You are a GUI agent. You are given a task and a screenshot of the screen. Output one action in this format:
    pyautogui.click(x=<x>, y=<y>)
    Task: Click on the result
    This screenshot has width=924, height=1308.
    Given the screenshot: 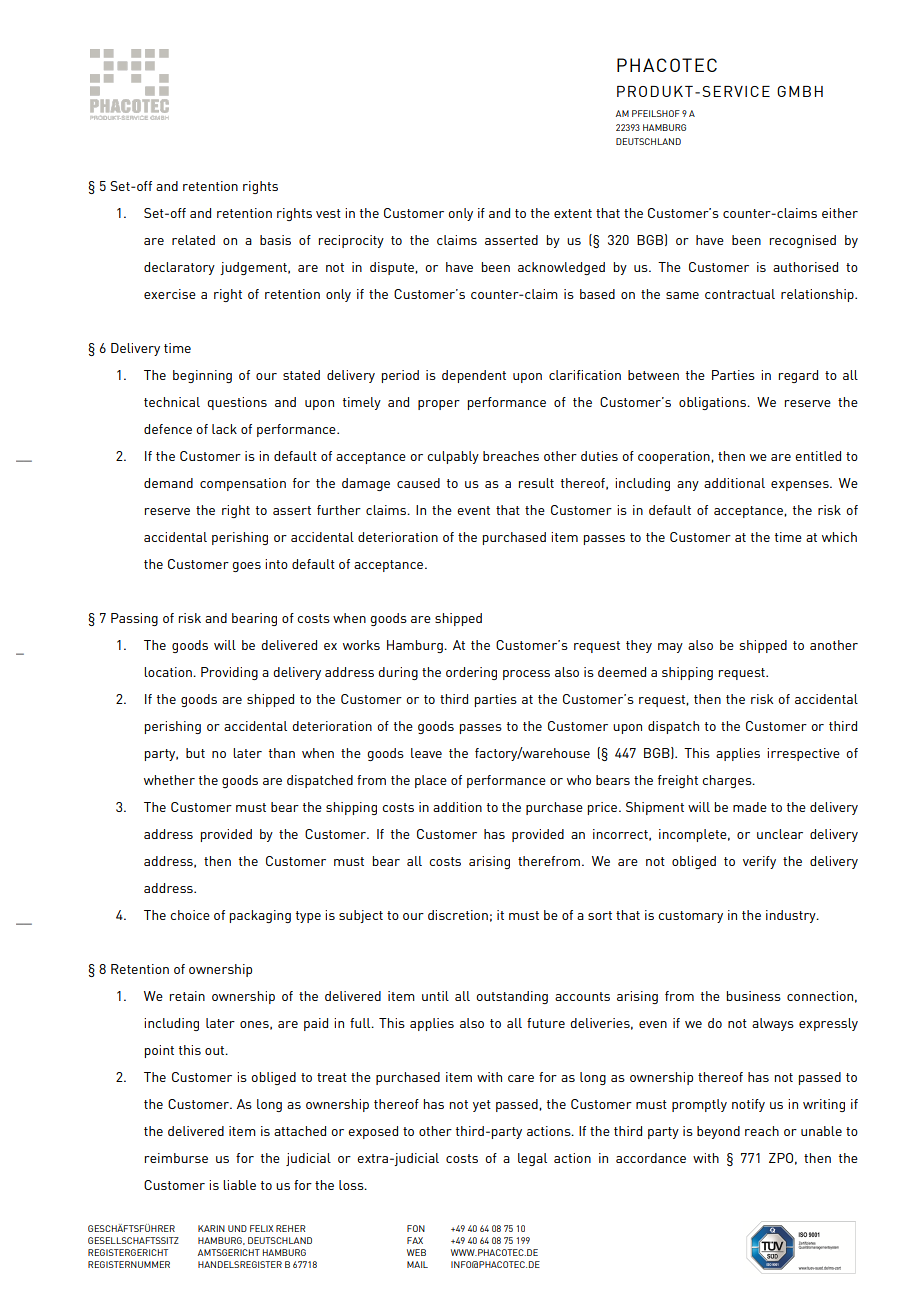 What is the action you would take?
    pyautogui.click(x=536, y=483)
